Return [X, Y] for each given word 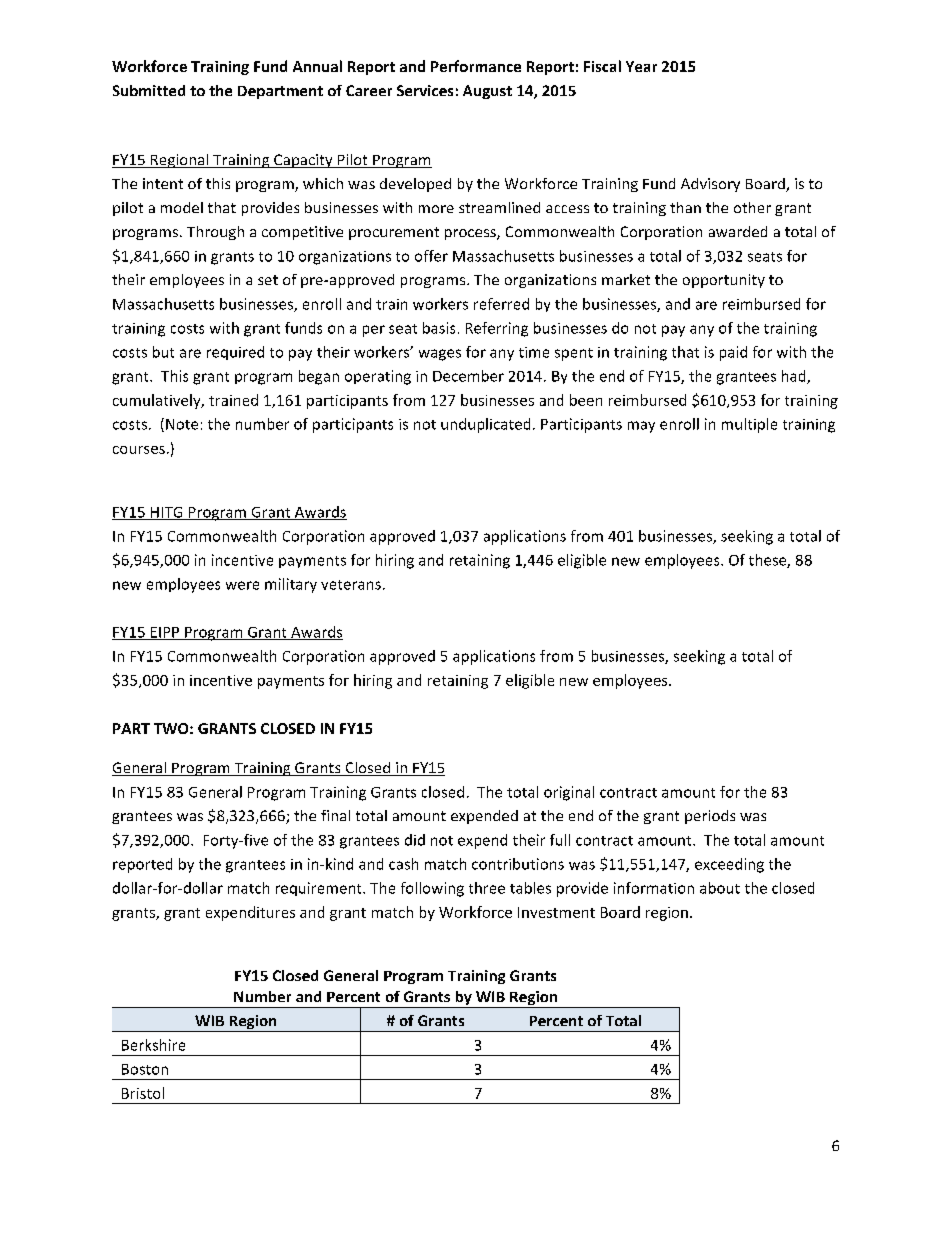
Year [641, 66]
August [487, 92]
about [720, 888]
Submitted [149, 90]
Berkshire [153, 1045]
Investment [556, 912]
